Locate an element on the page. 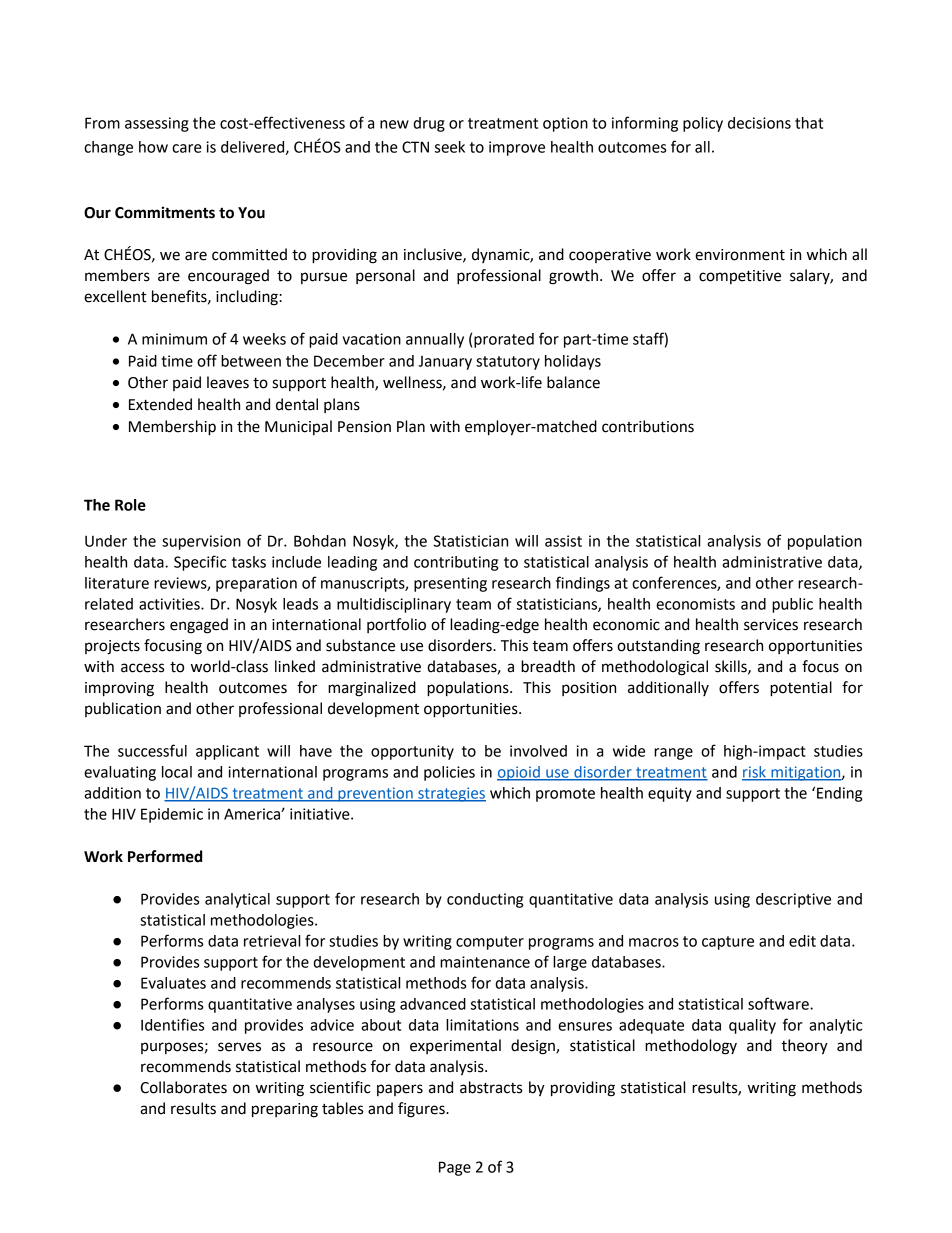 The height and width of the document is (1233, 952). Collaborates is located at coordinates (183, 1087).
